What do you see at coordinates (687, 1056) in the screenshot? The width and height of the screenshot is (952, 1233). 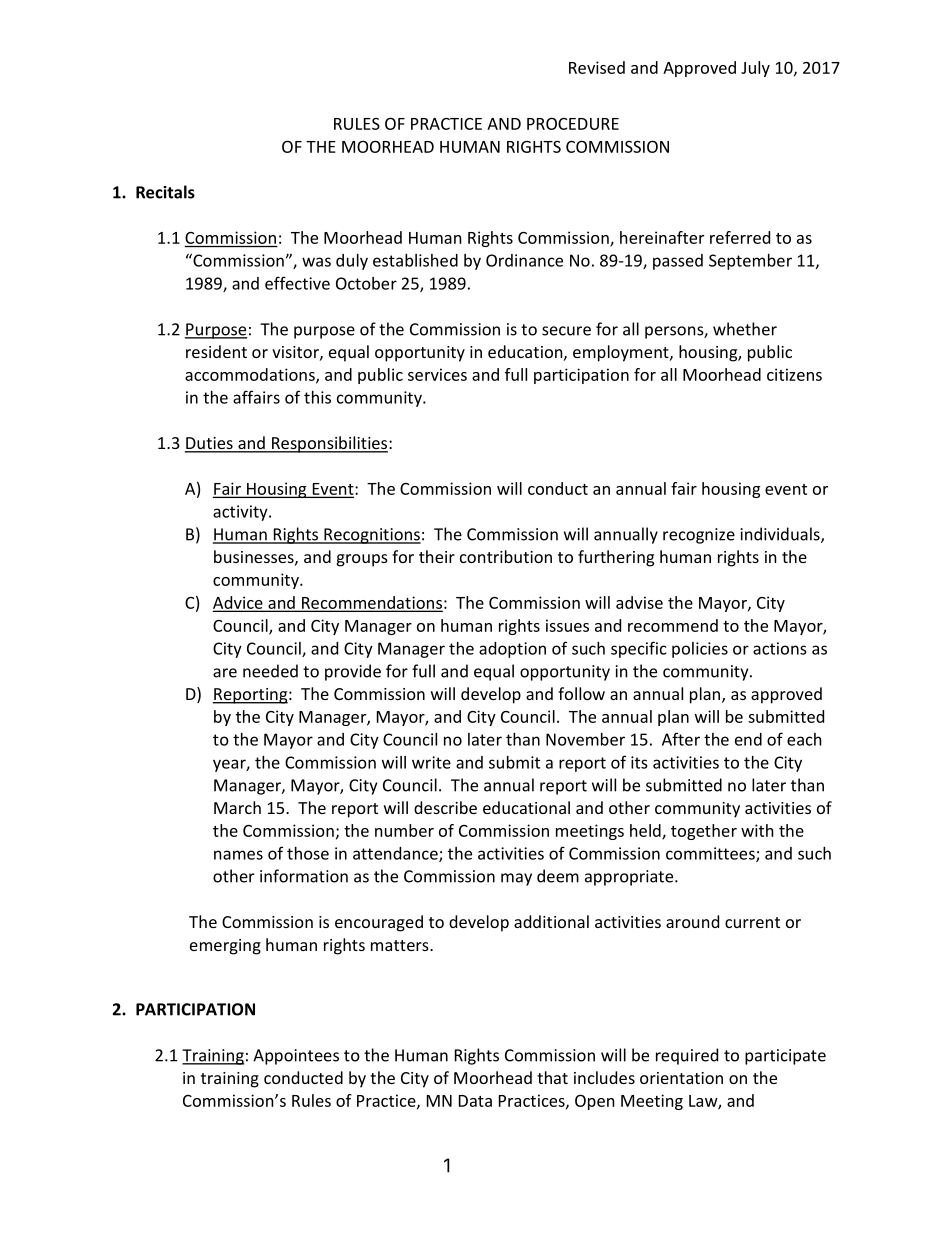 I see `required` at bounding box center [687, 1056].
